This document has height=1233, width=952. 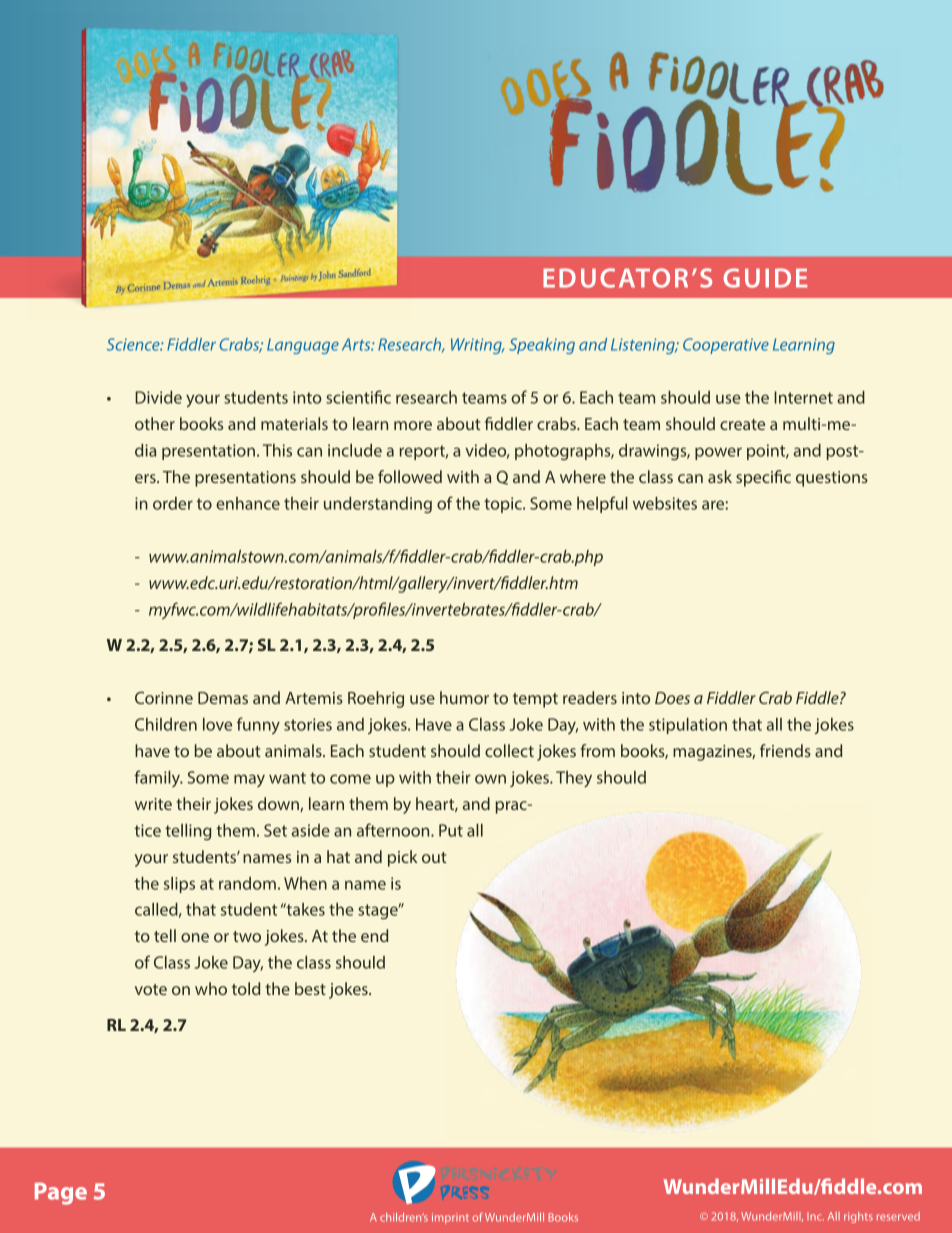 I want to click on Writing, so click(x=477, y=346).
